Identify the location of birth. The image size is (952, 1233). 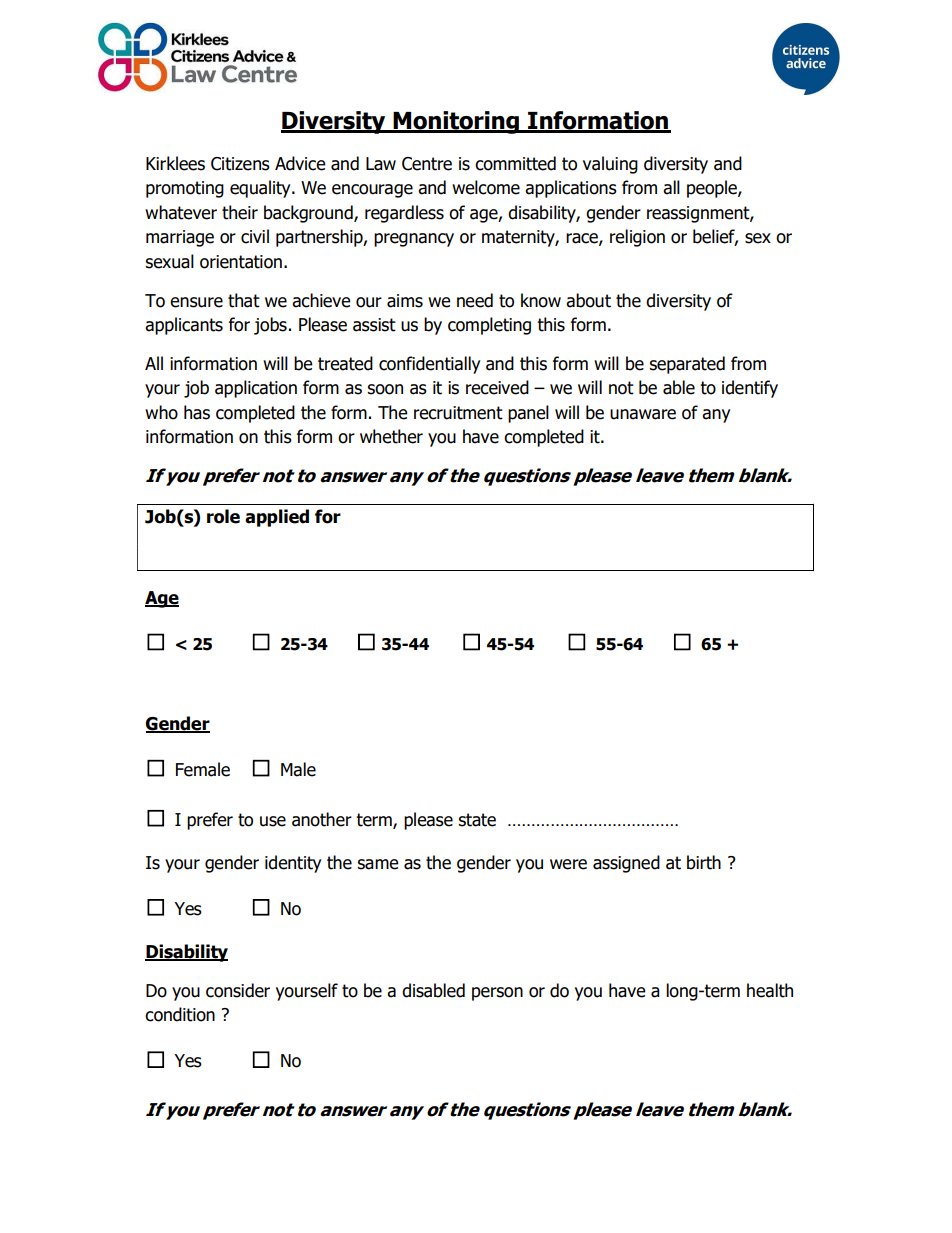
(704, 862).
